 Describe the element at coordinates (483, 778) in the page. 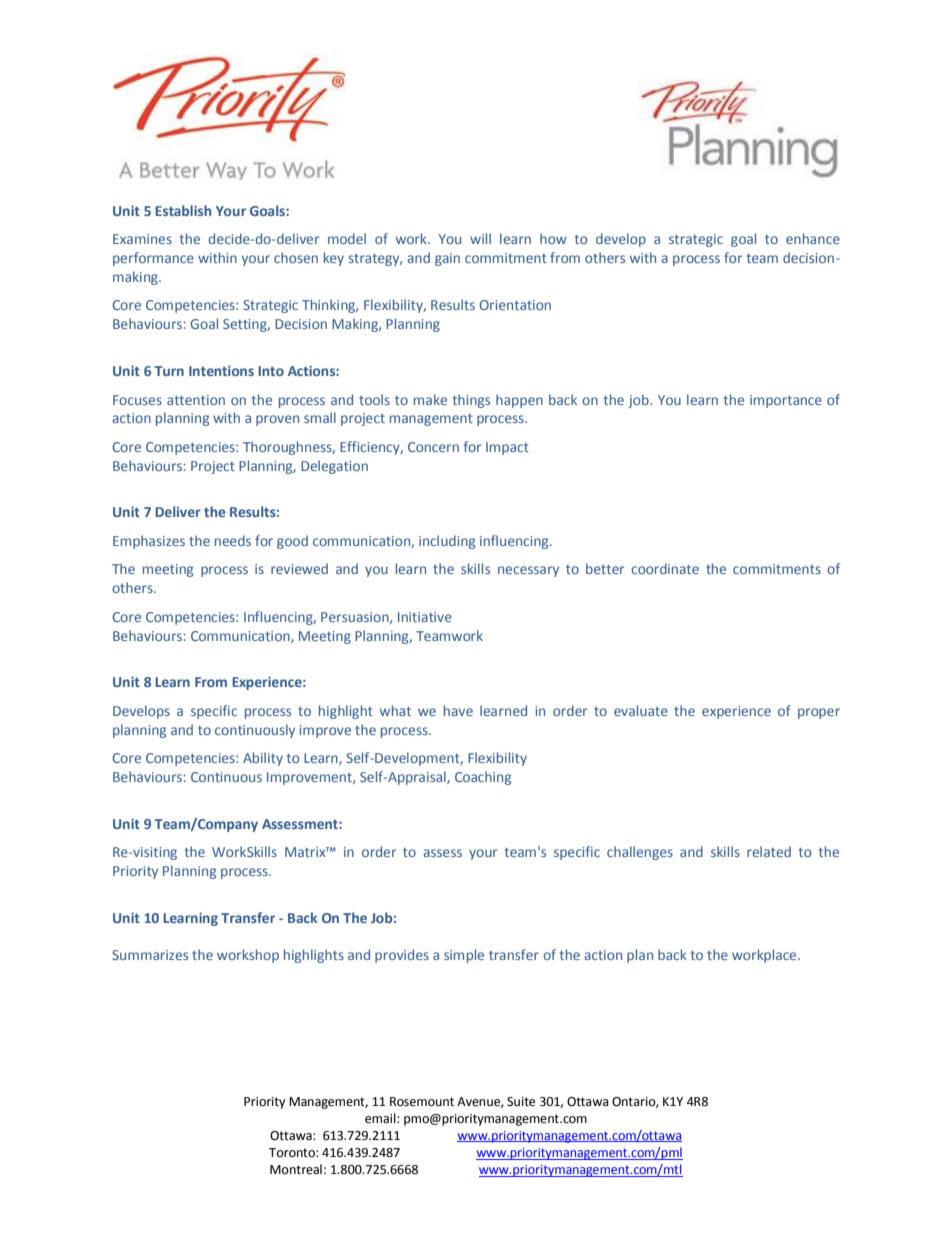

I see `Coaching` at that location.
